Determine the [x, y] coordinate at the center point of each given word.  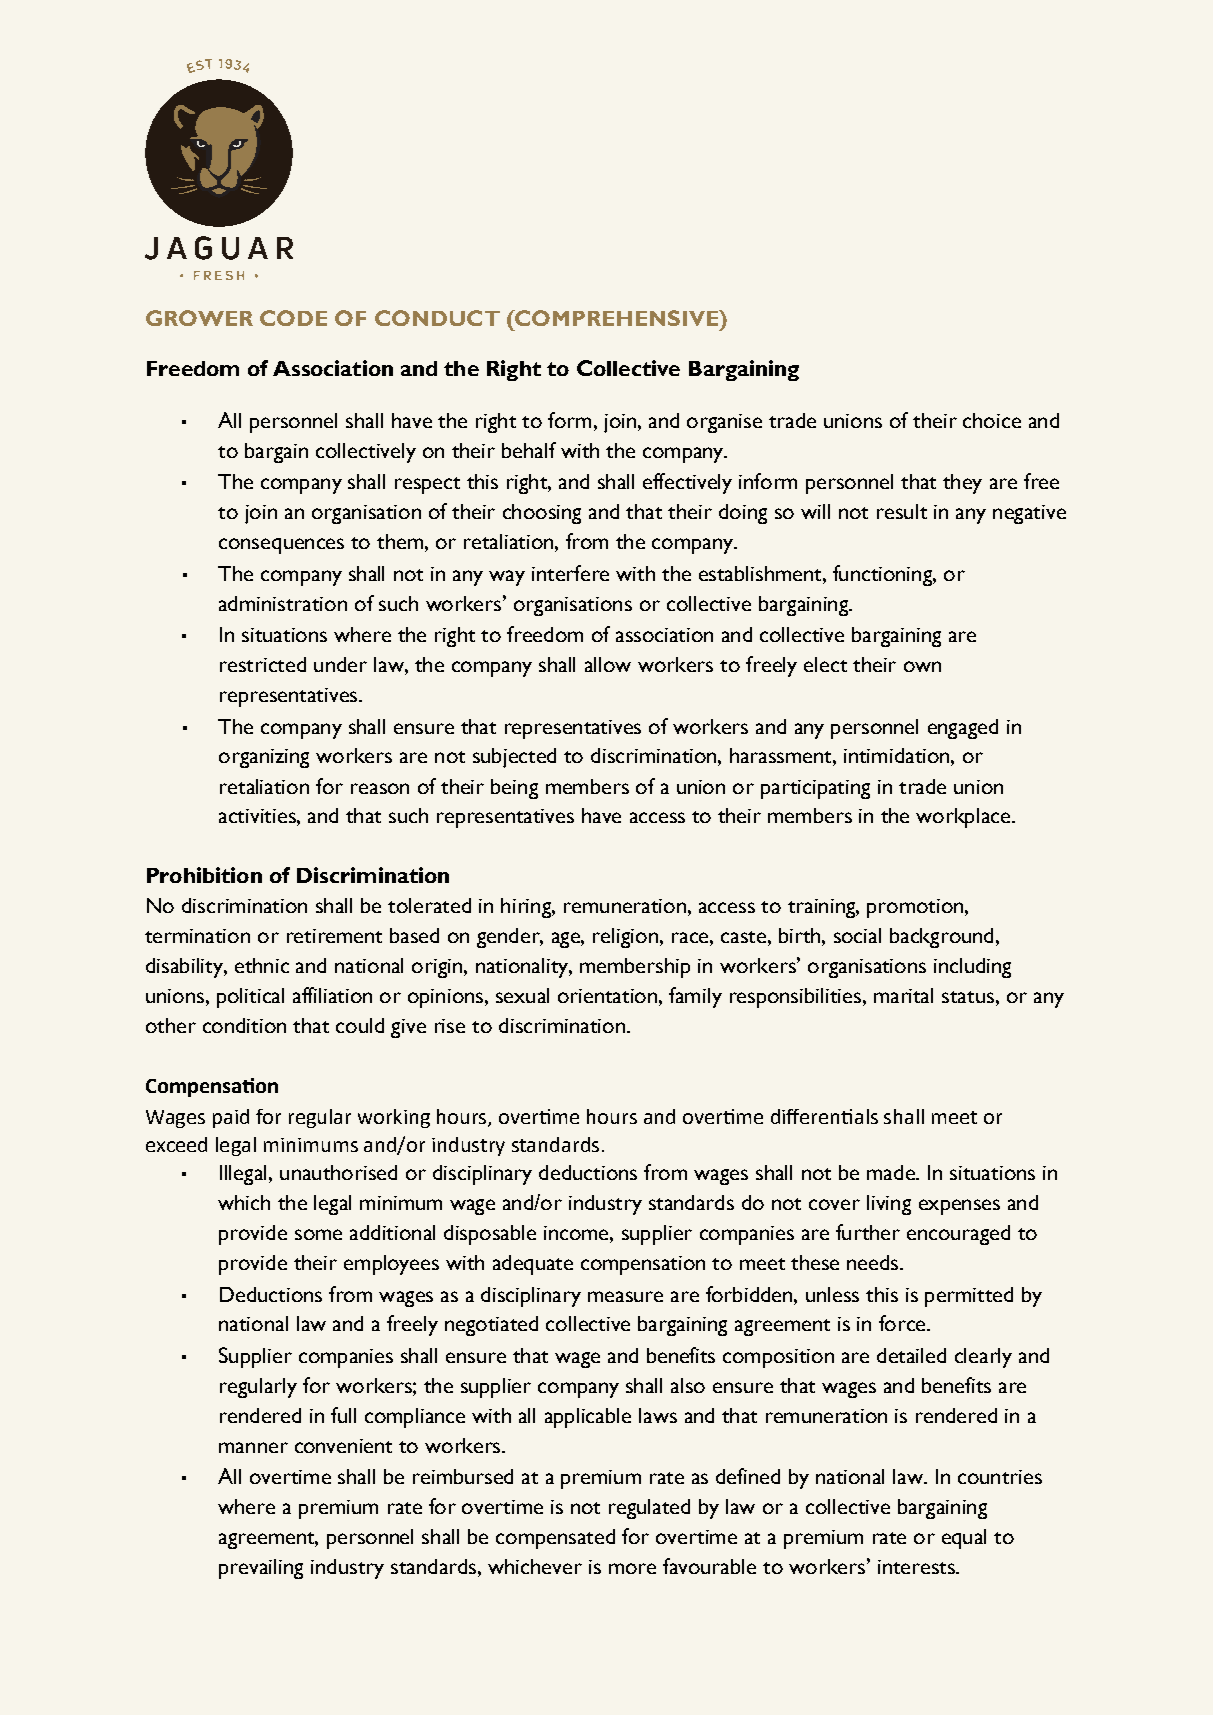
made [892, 1172]
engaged [963, 729]
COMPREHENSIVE [616, 318]
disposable [490, 1235]
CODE [293, 318]
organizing [264, 758]
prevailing [261, 1569]
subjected [514, 758]
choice [992, 420]
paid [231, 1118]
